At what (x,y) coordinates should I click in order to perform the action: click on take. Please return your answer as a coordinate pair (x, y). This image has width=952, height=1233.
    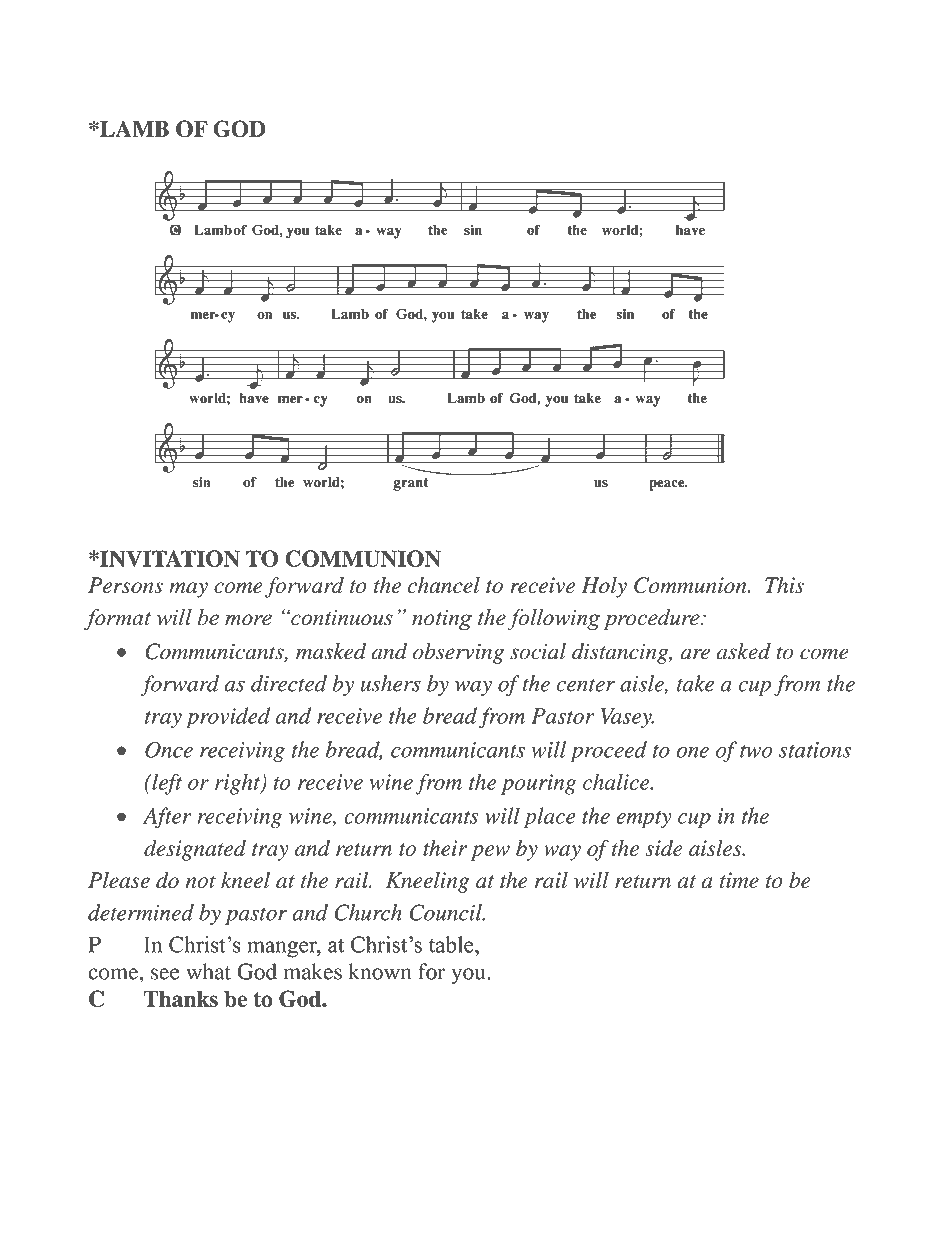
    Looking at the image, I should click on (695, 683).
